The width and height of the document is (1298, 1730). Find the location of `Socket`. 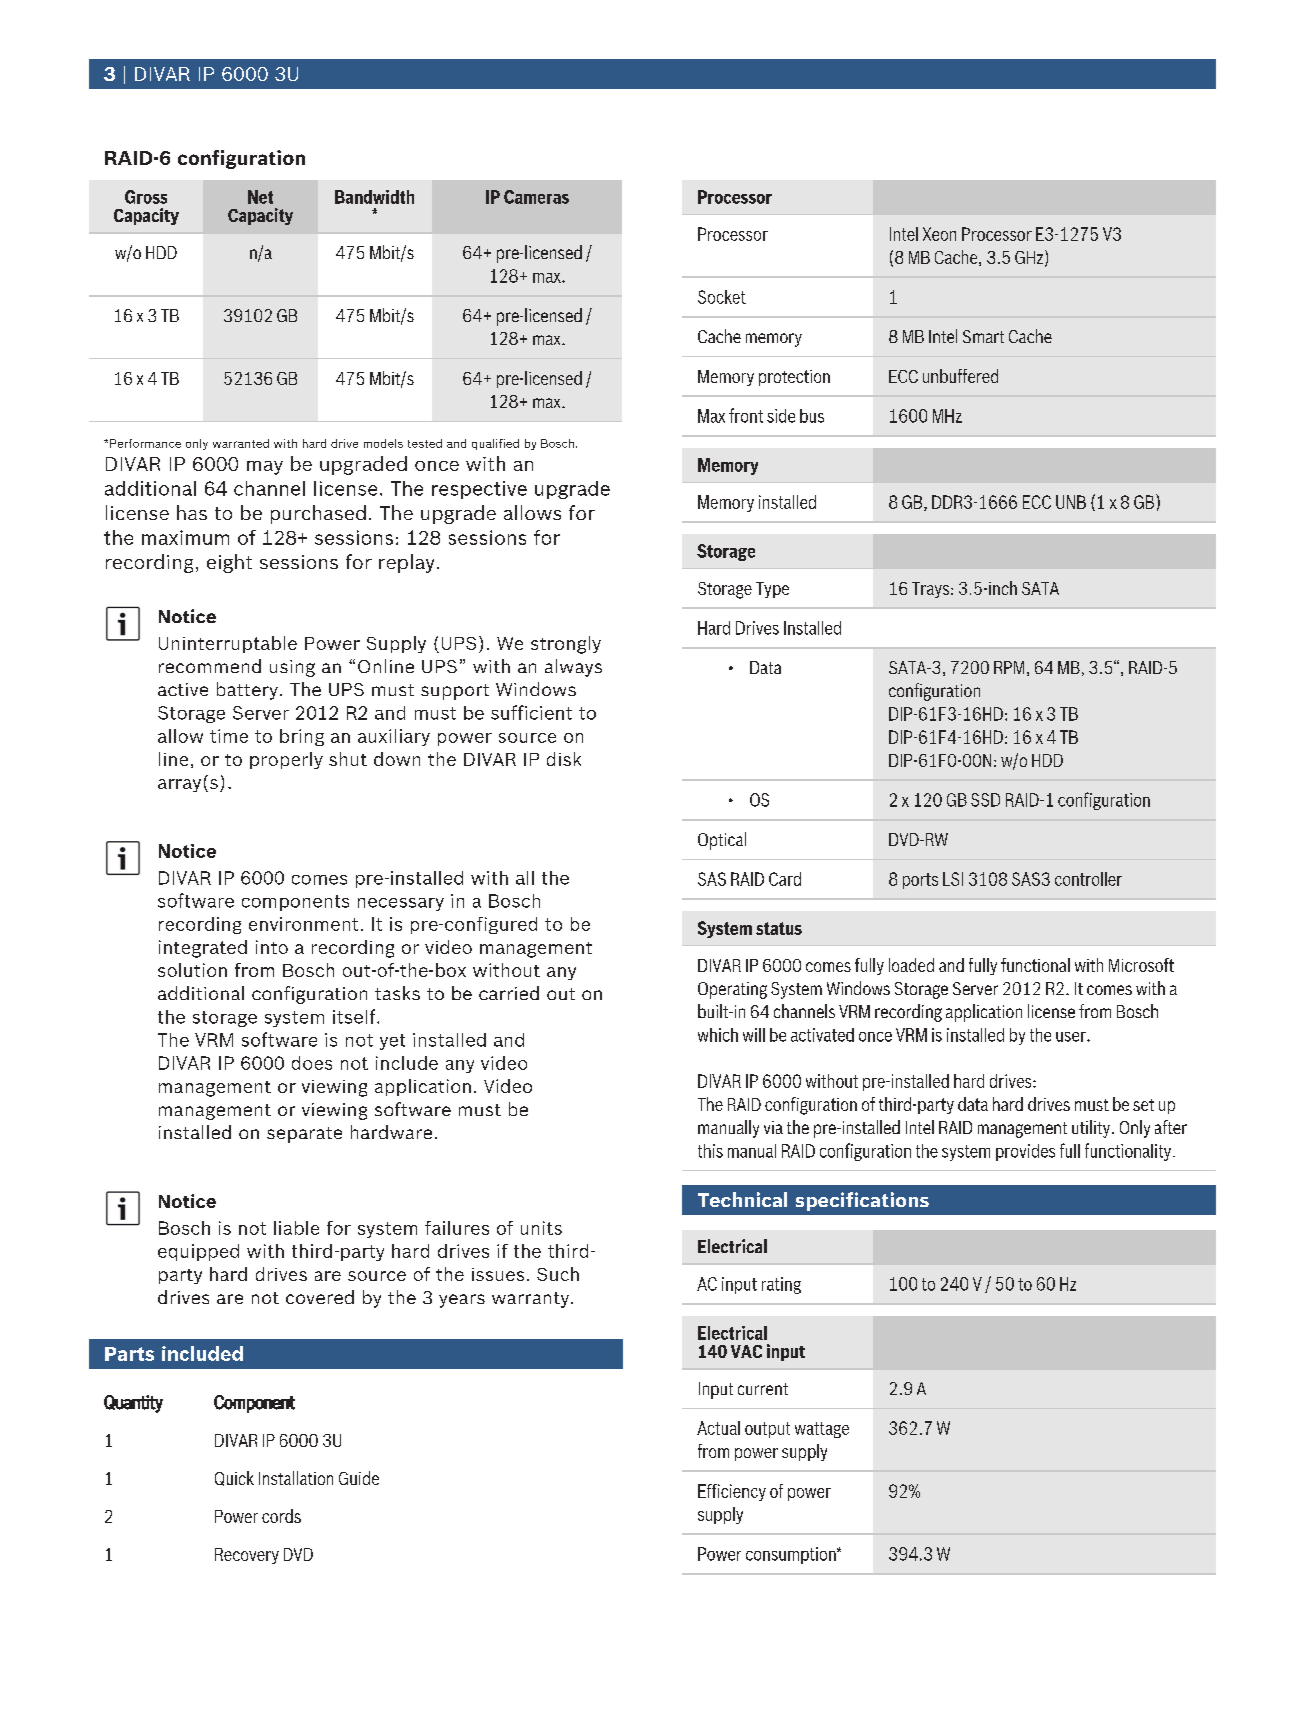

Socket is located at coordinates (722, 297).
